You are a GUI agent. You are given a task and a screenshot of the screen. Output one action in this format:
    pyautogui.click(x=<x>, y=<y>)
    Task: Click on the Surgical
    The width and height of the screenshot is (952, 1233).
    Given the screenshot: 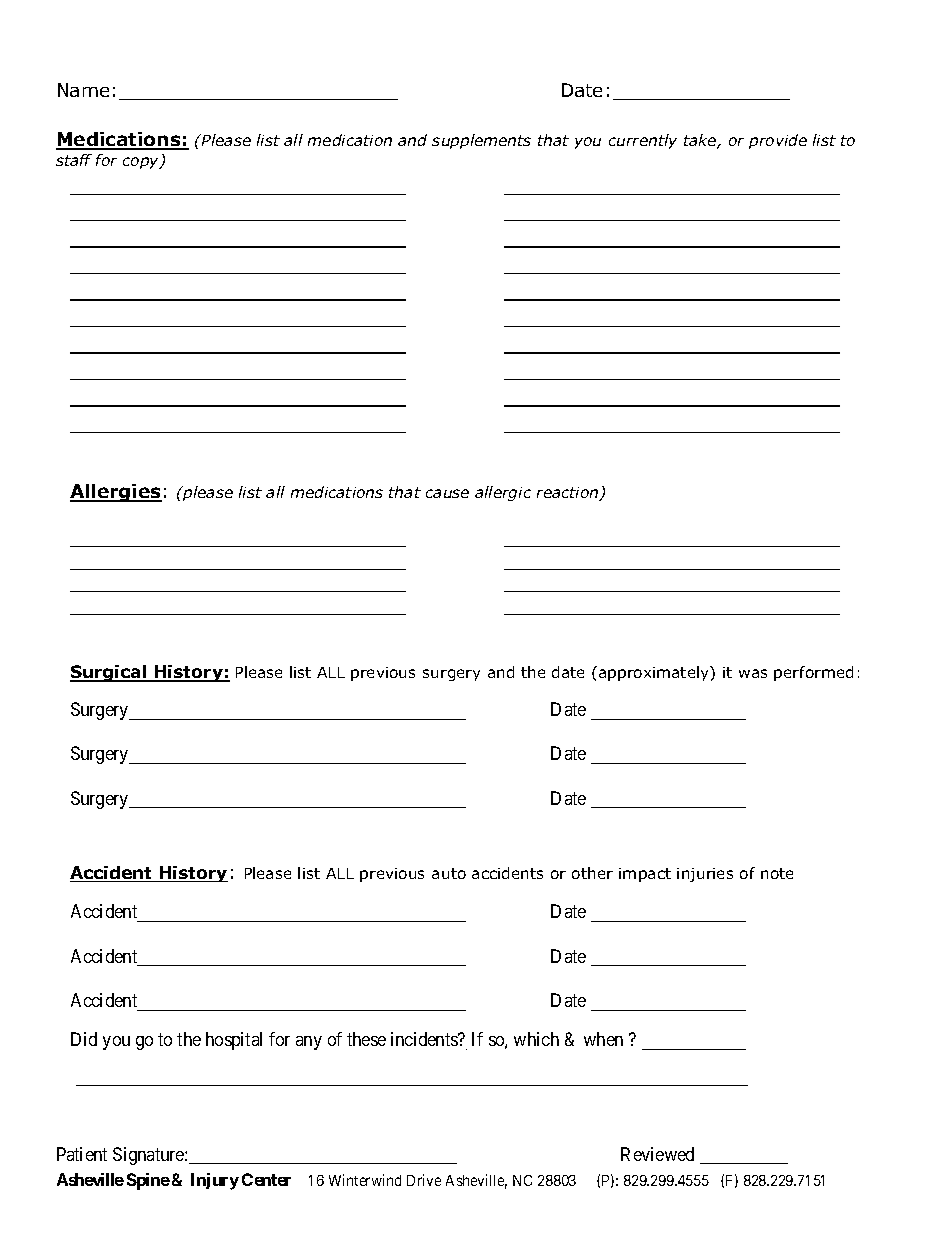 What is the action you would take?
    pyautogui.click(x=109, y=673)
